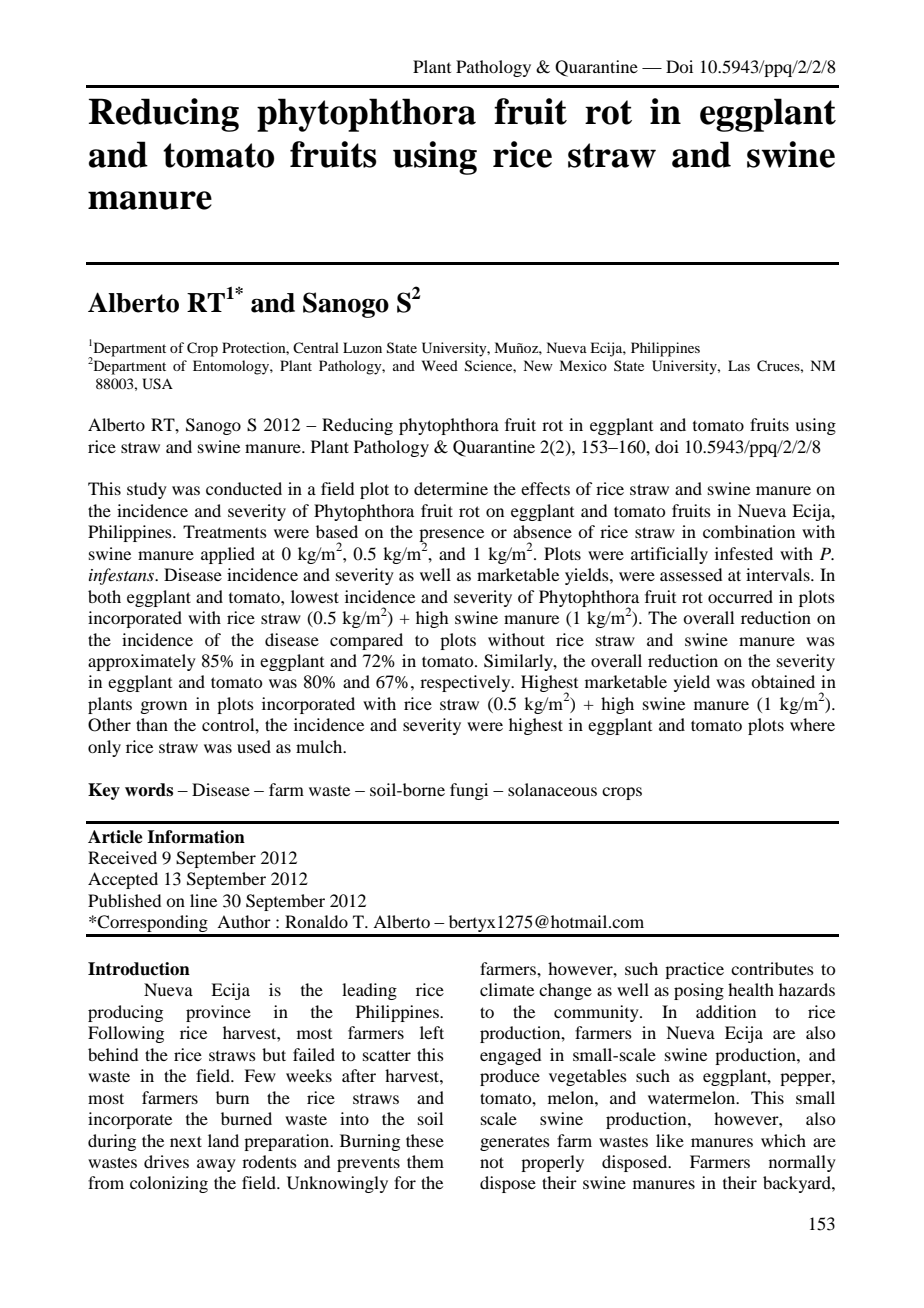 The width and height of the screenshot is (924, 1308). I want to click on Weed, so click(440, 365).
